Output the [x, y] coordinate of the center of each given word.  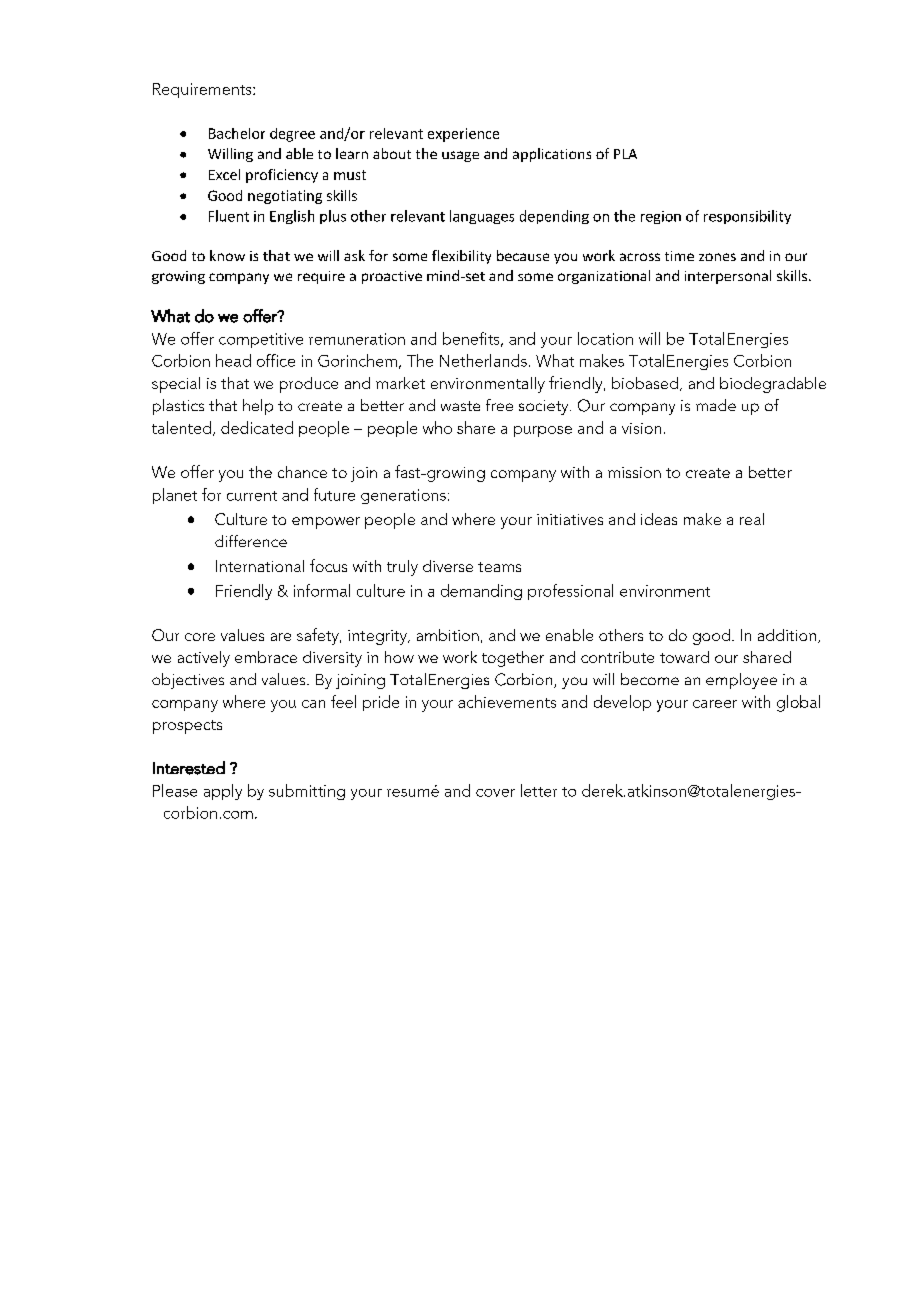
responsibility [747, 217]
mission [634, 472]
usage [460, 156]
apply [223, 792]
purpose [543, 431]
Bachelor [237, 133]
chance [302, 472]
